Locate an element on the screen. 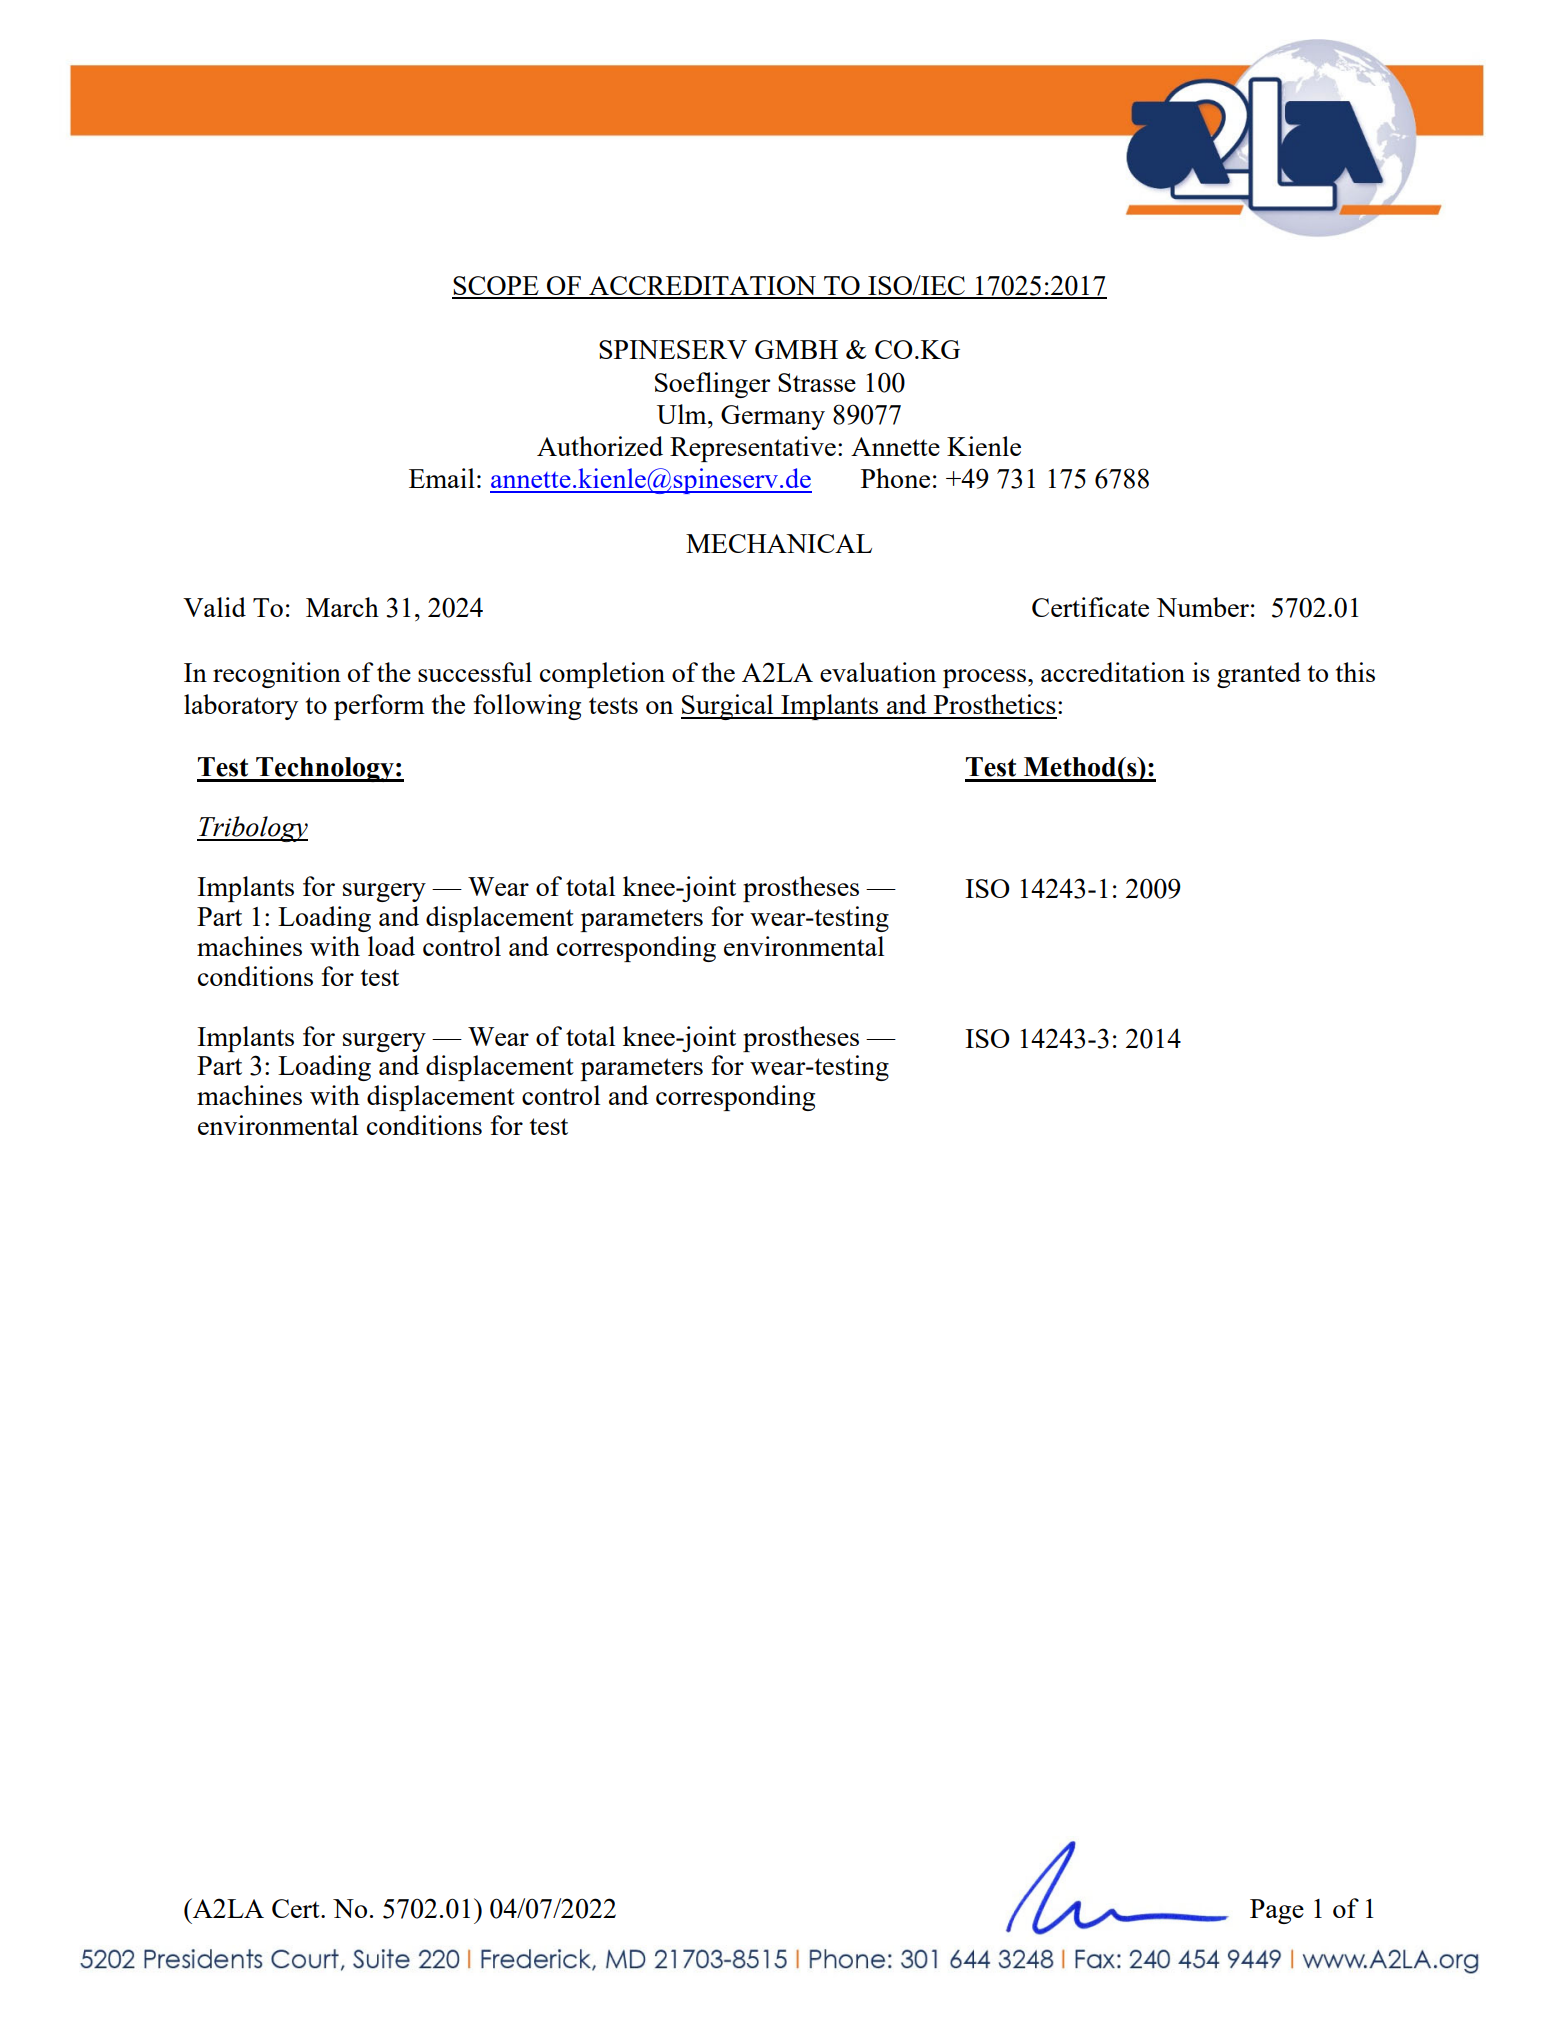 This screenshot has width=1559, height=2018. this is located at coordinates (1355, 672).
